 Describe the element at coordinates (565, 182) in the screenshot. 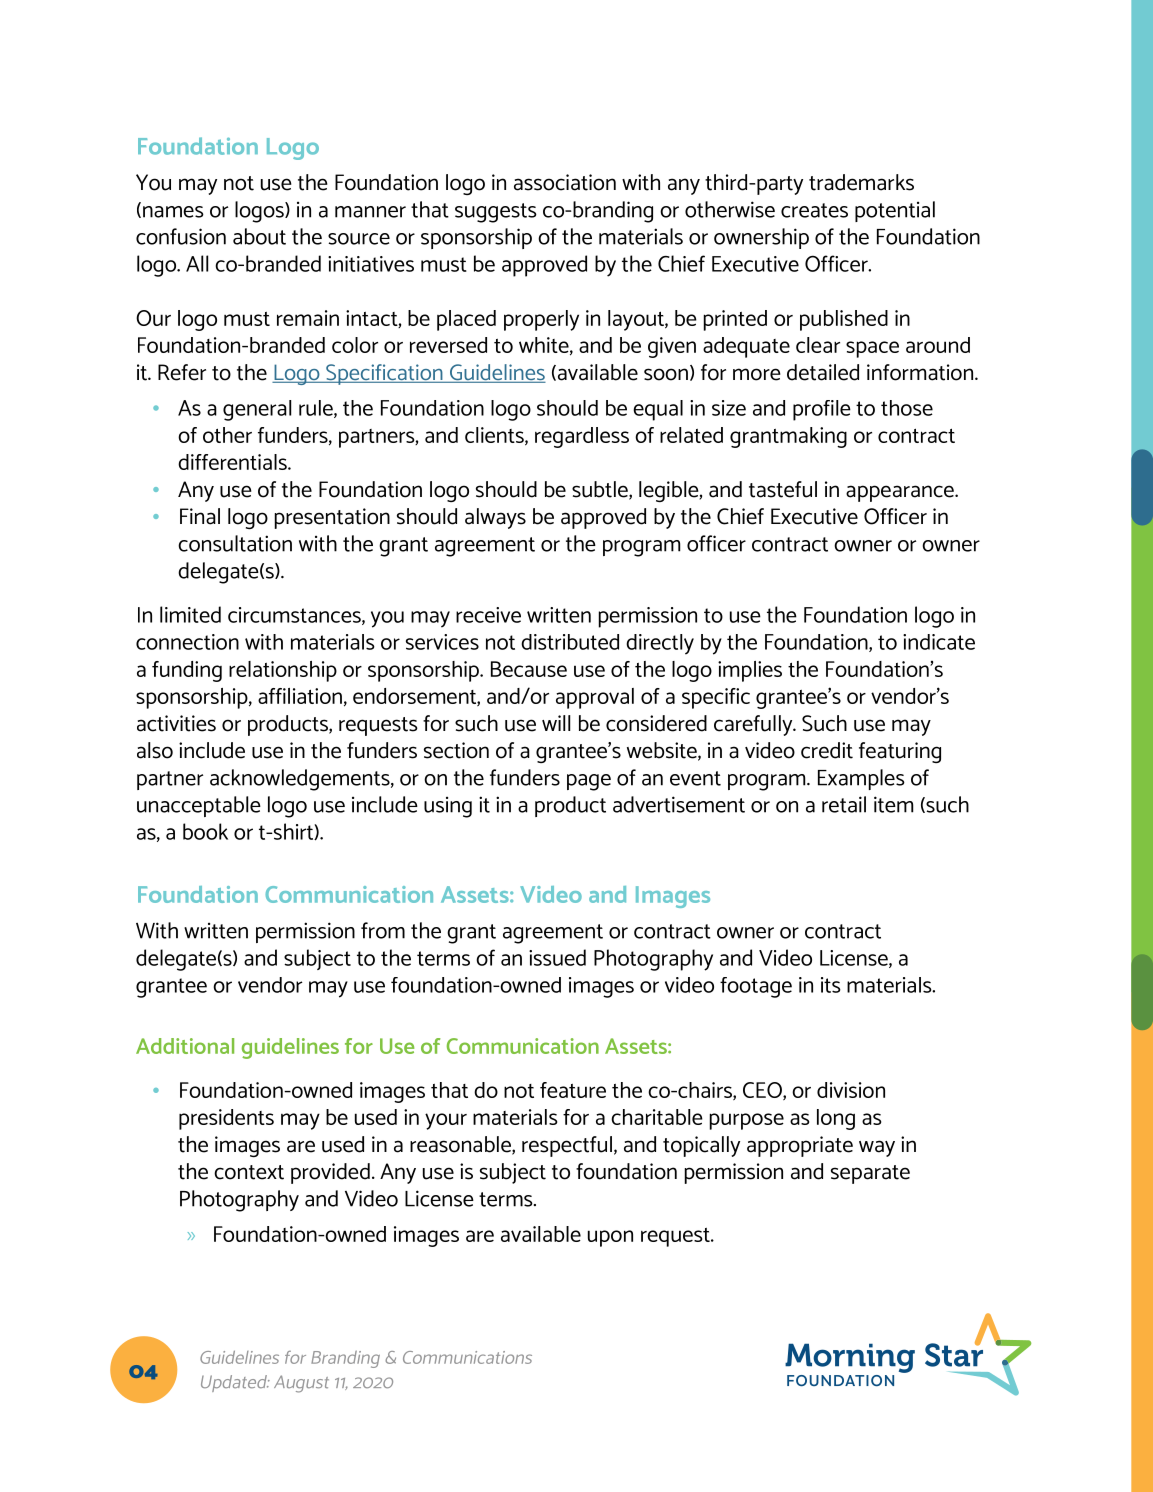

I see `association` at that location.
